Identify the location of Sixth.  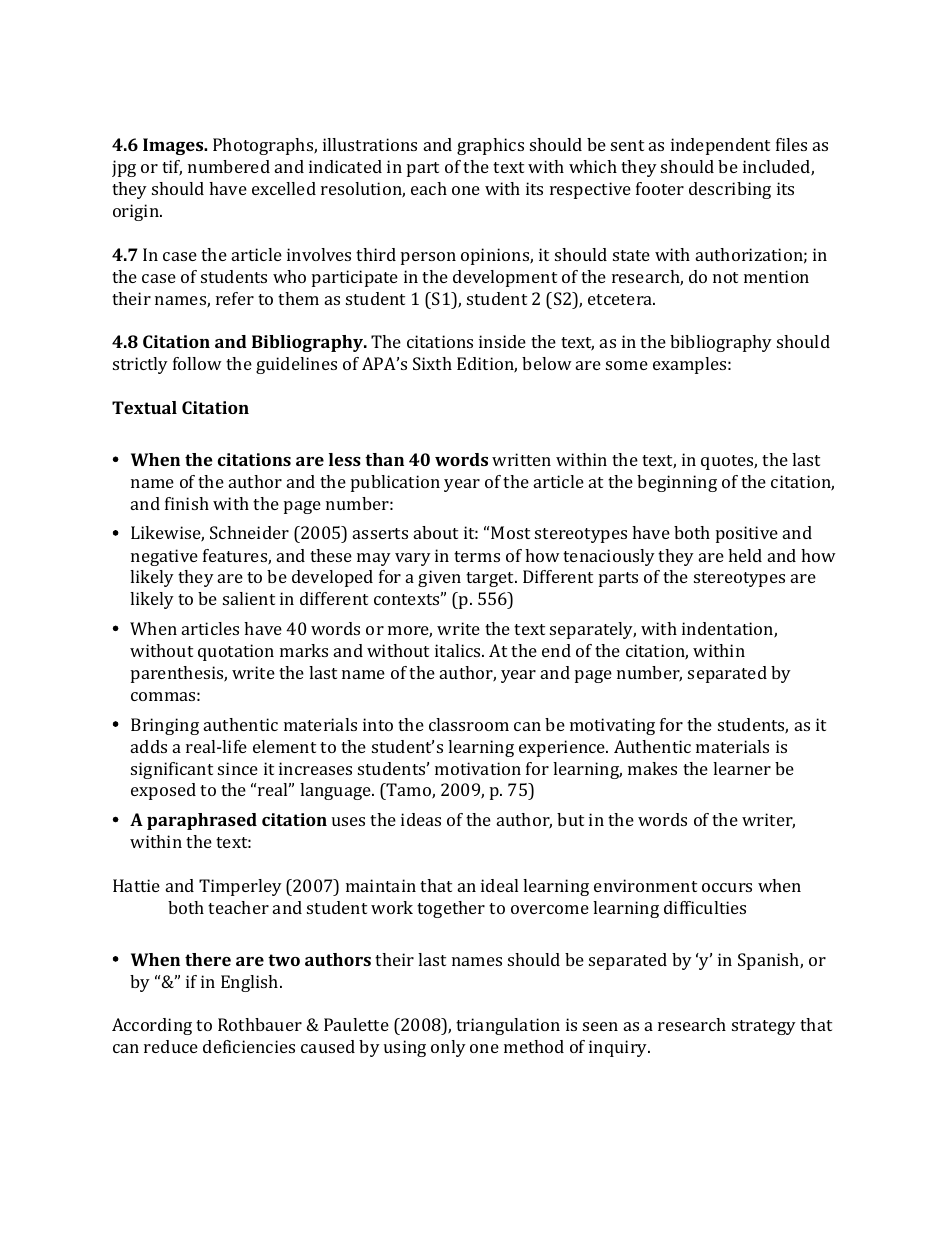
(432, 363).
